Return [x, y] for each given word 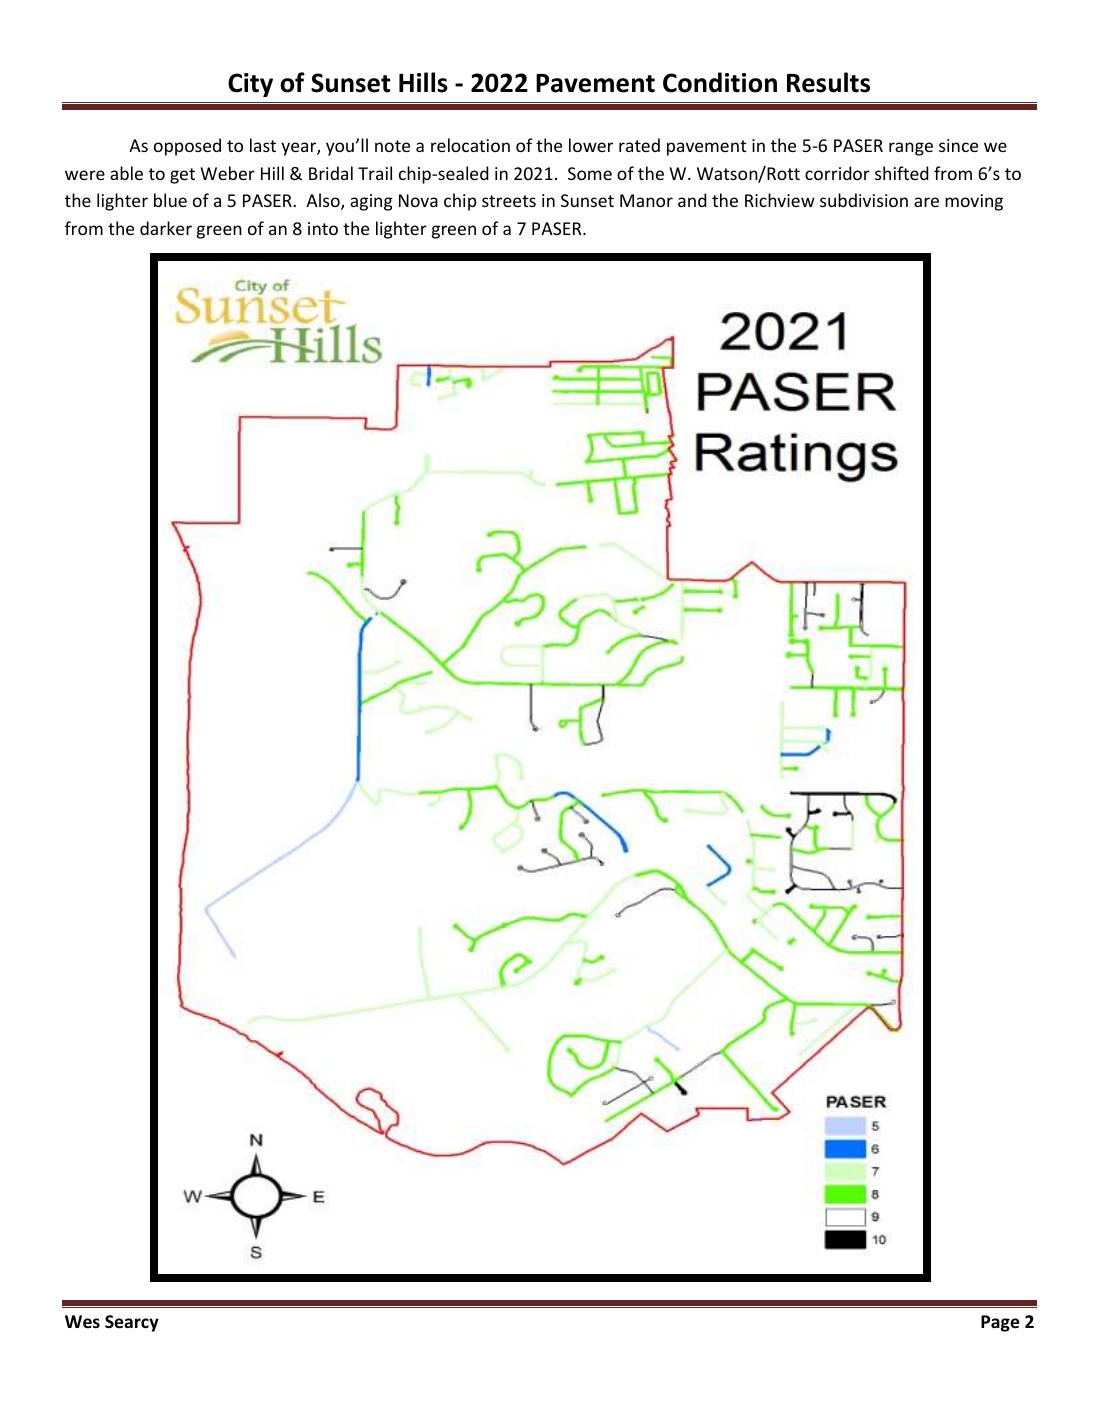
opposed [187, 147]
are [926, 202]
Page [1000, 1323]
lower [591, 145]
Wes [82, 1322]
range [911, 149]
